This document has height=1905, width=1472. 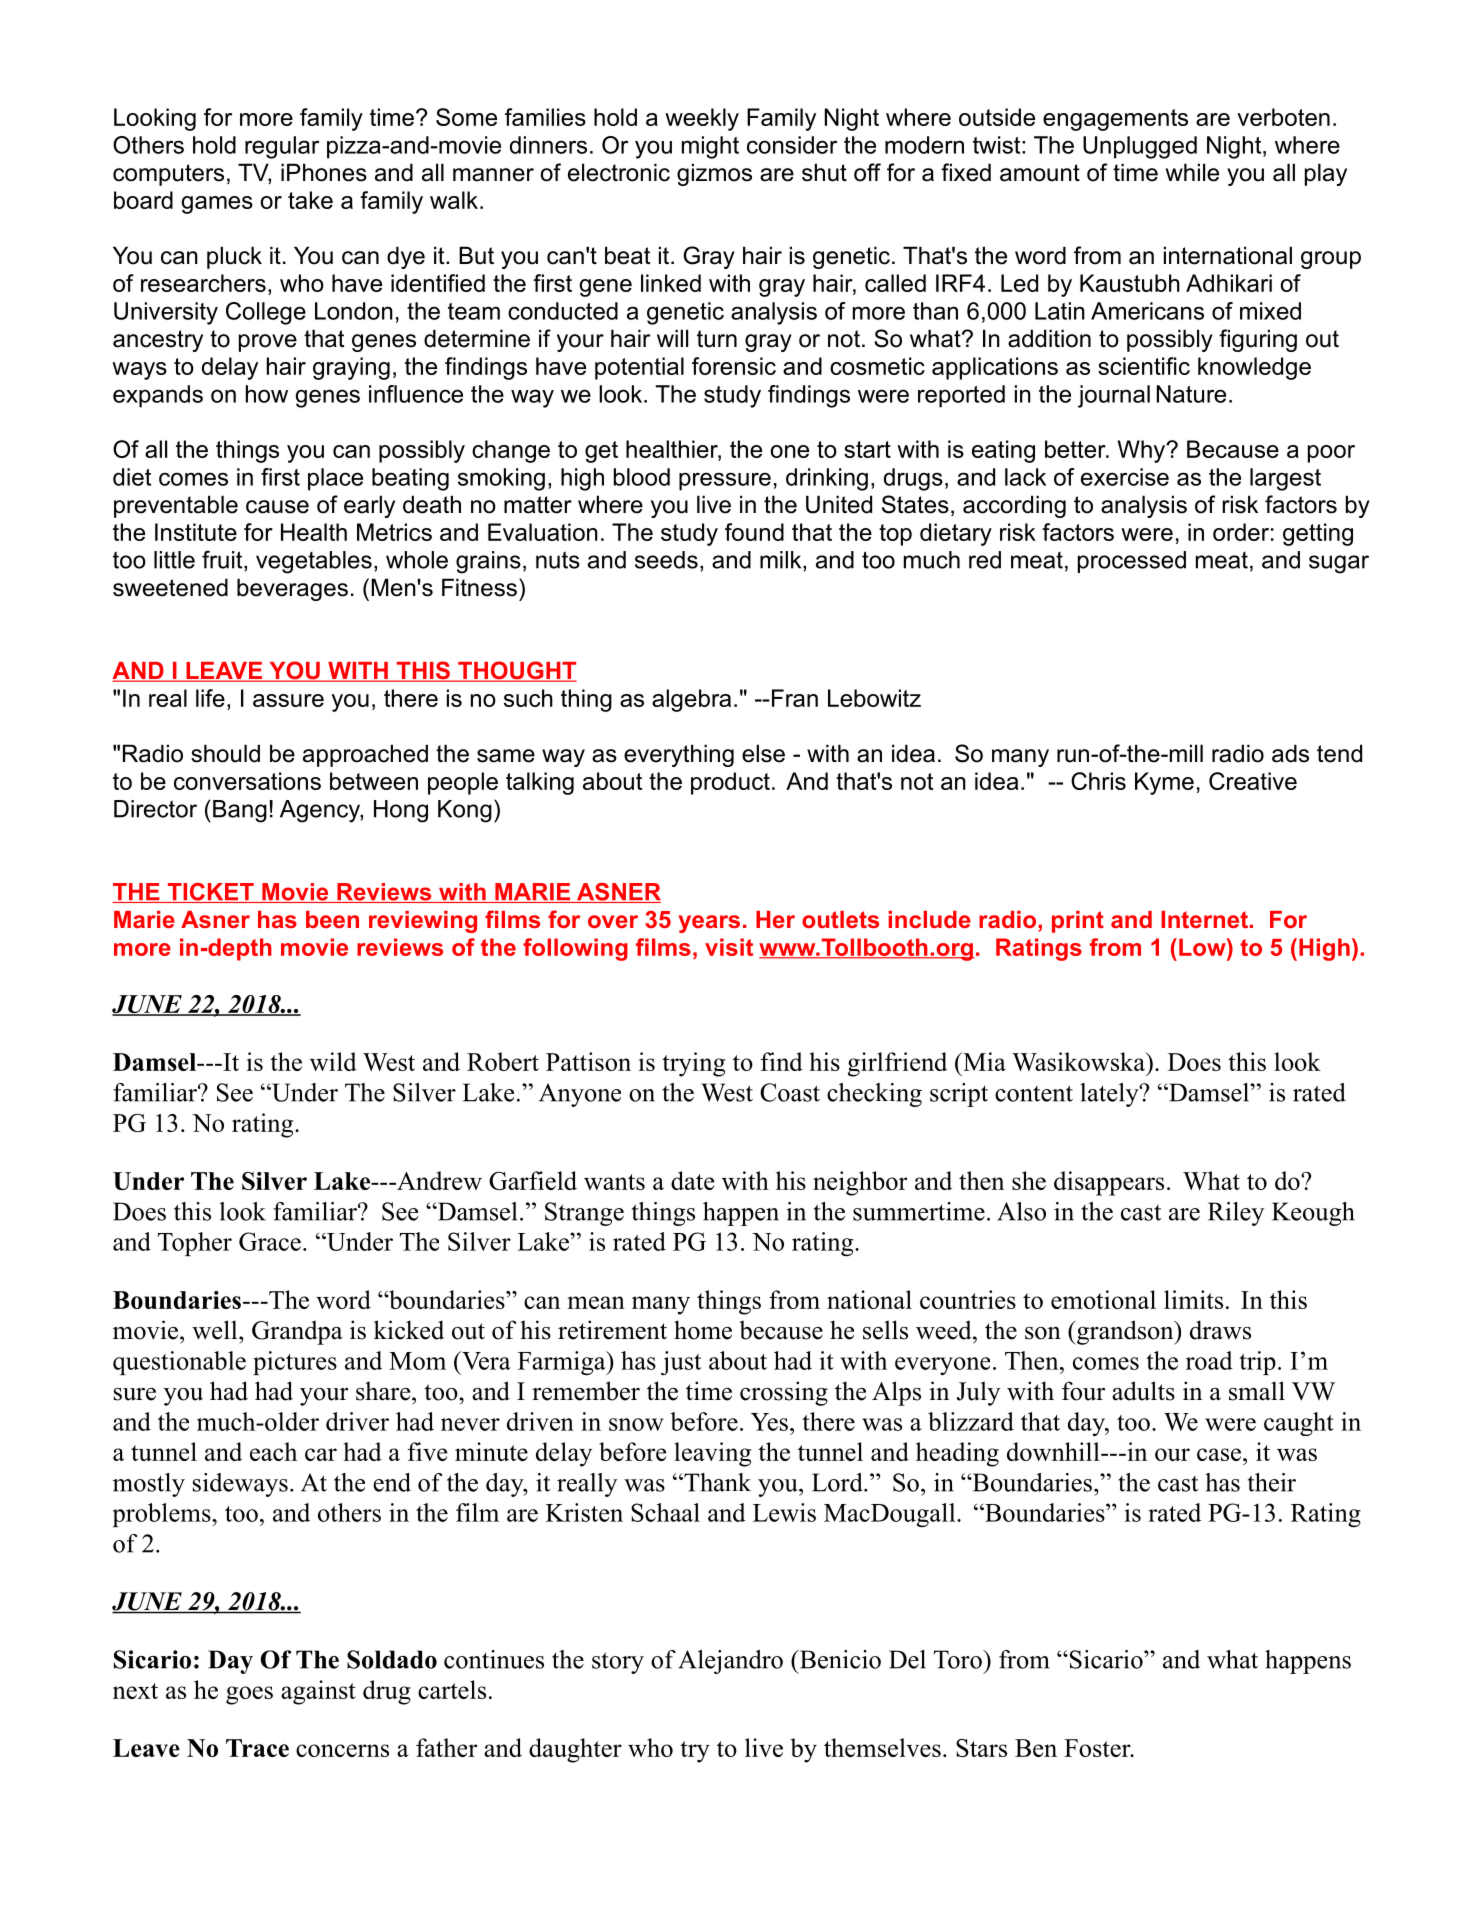 What do you see at coordinates (1098, 1748) in the document?
I see `Foster` at bounding box center [1098, 1748].
